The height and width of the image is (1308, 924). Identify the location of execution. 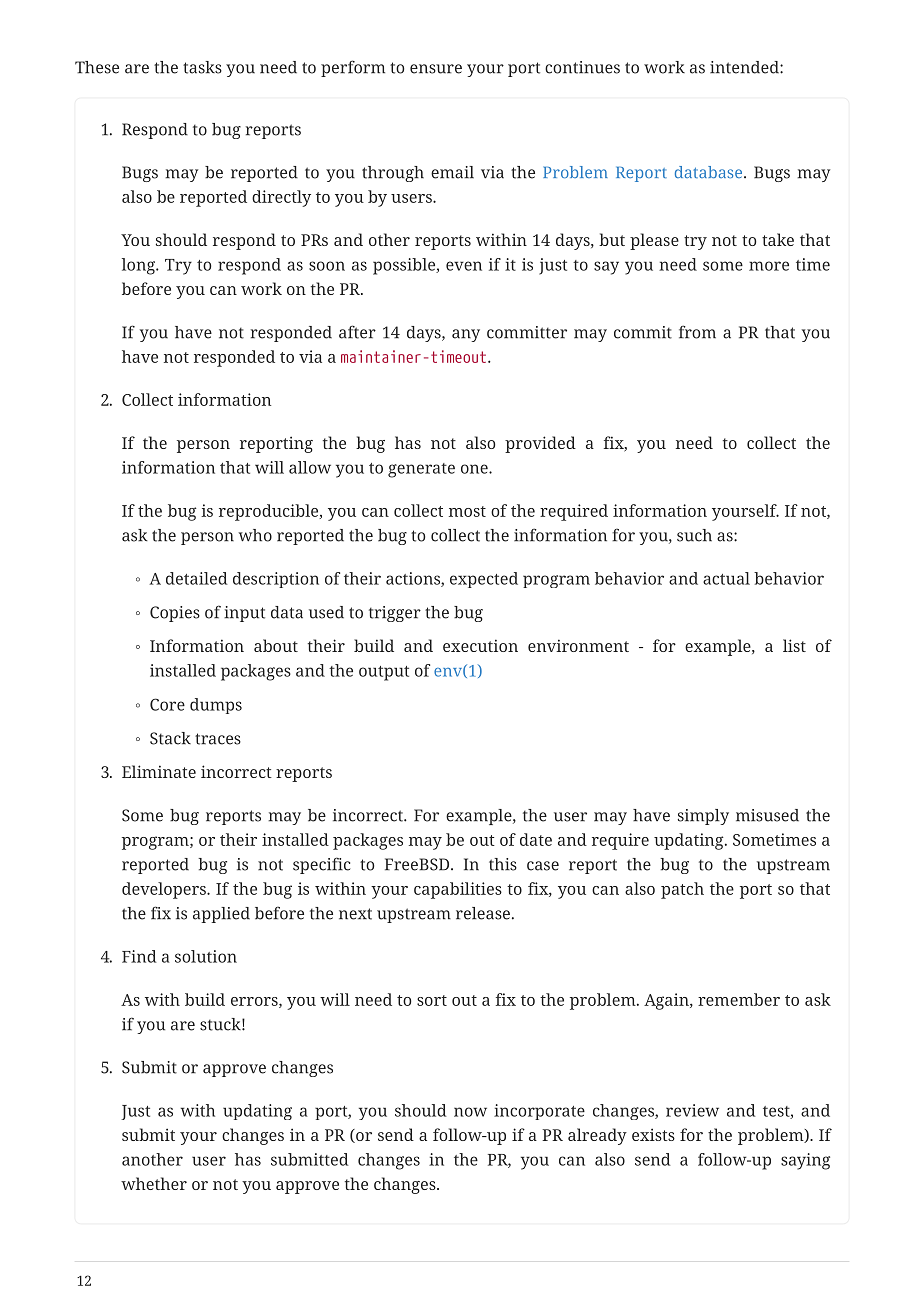
(480, 645).
